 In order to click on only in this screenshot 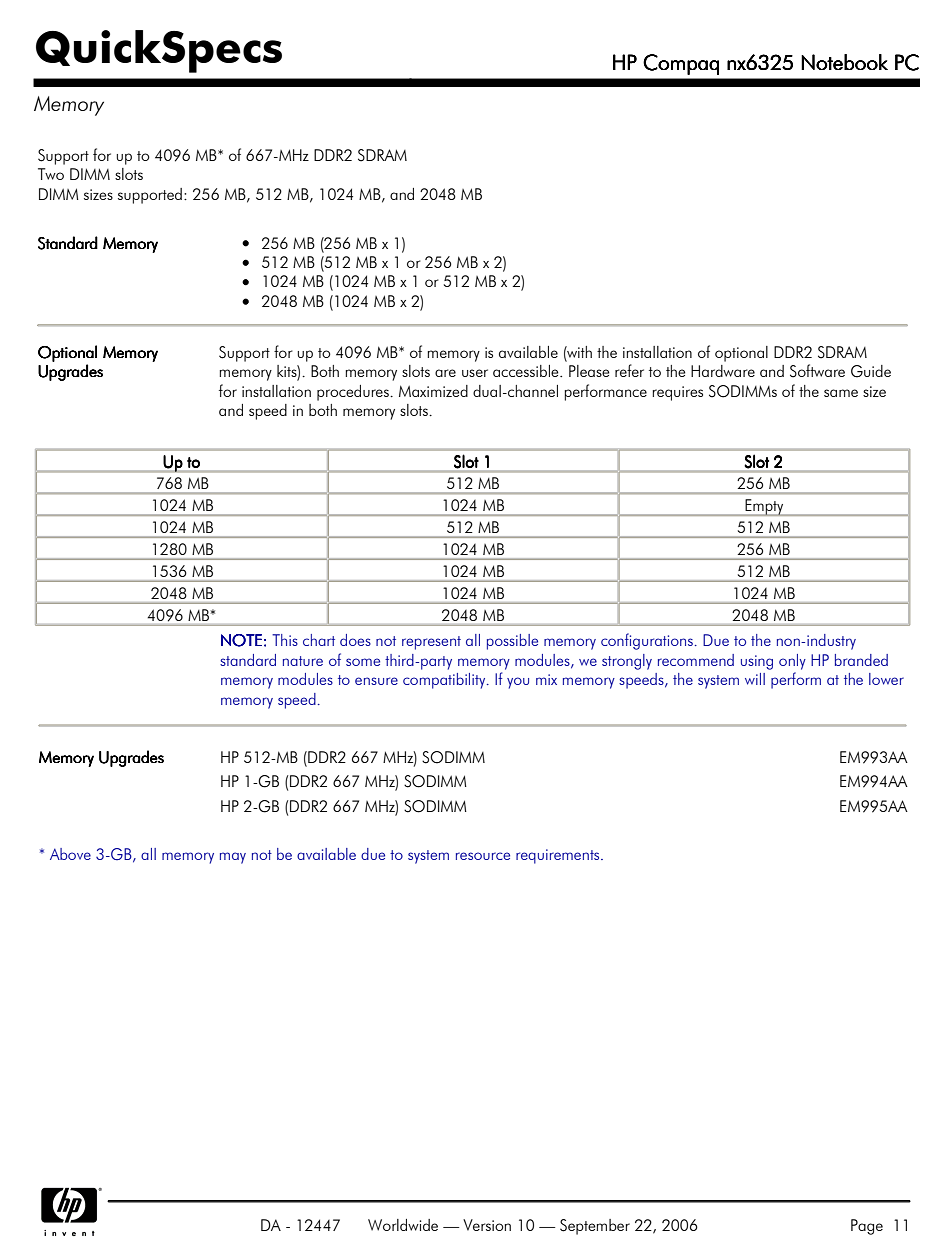, I will do `click(792, 662)`.
